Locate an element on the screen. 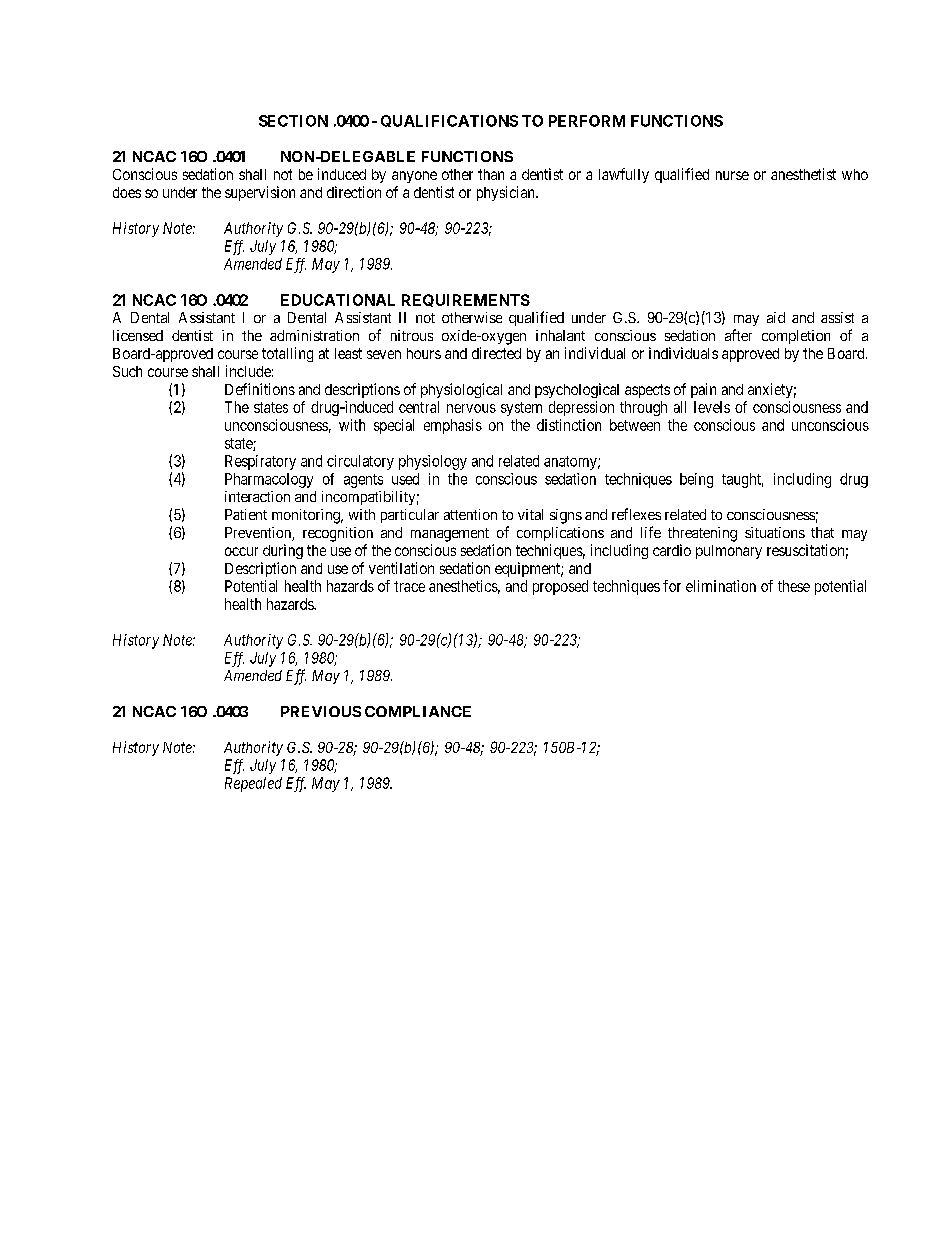 The image size is (952, 1233). being is located at coordinates (696, 480).
